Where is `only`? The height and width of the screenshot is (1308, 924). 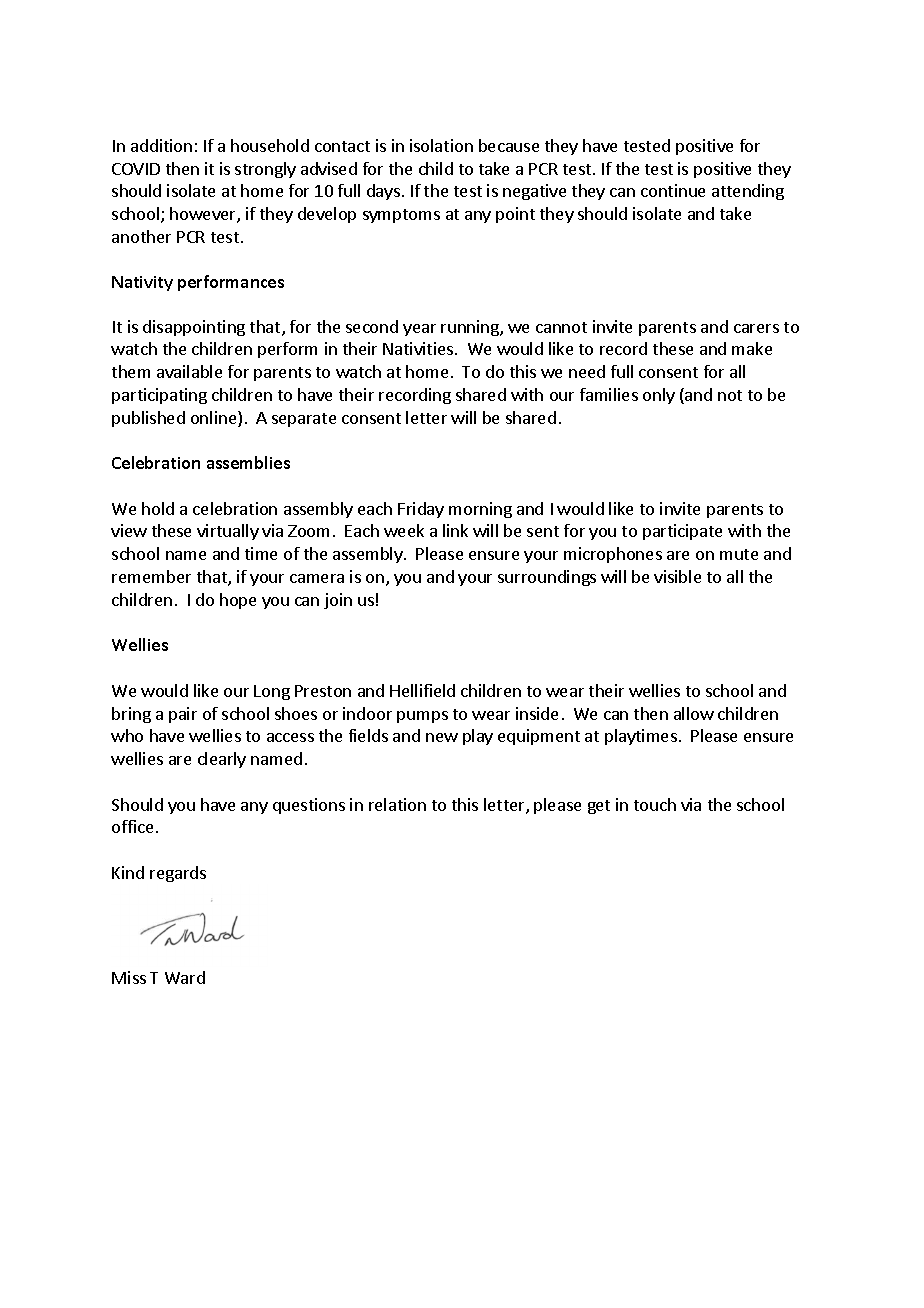
only is located at coordinates (659, 396).
